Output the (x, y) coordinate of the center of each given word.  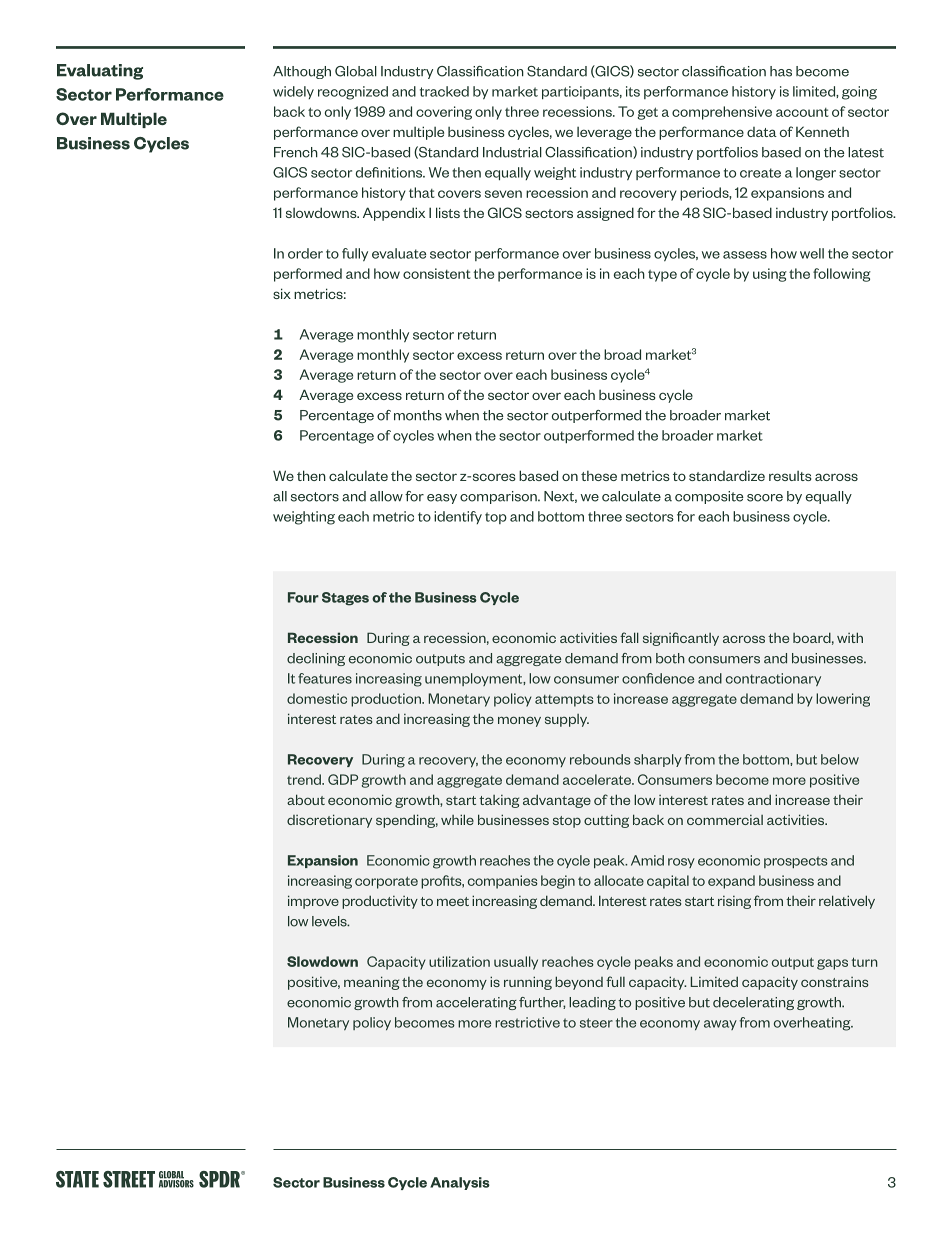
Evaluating (100, 72)
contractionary (773, 679)
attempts (564, 701)
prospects (796, 862)
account (802, 112)
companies (503, 882)
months (418, 415)
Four (303, 597)
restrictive (527, 1022)
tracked (444, 91)
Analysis (460, 1183)
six (282, 293)
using (770, 275)
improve (313, 902)
